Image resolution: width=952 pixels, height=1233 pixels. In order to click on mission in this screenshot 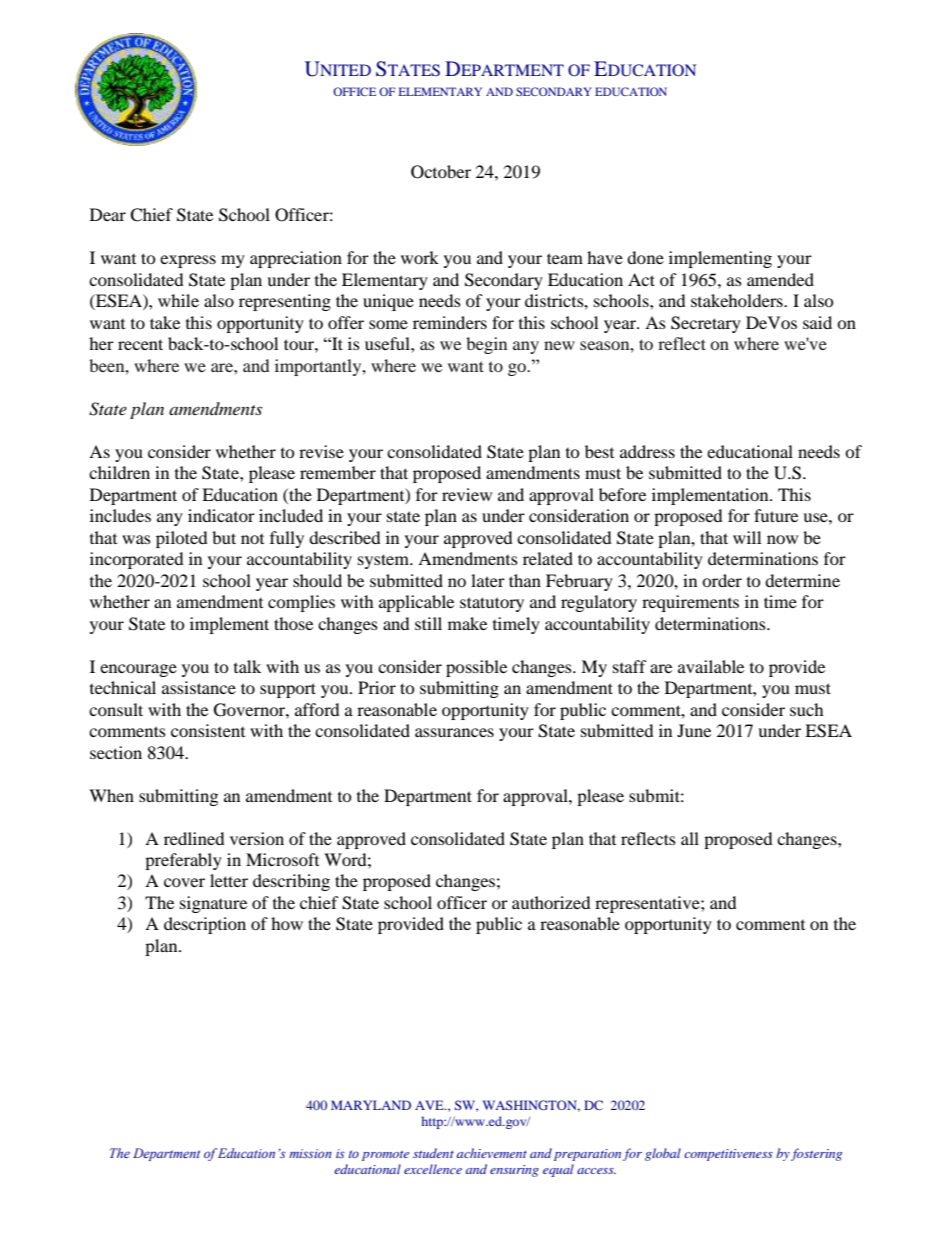, I will do `click(310, 1153)`.
